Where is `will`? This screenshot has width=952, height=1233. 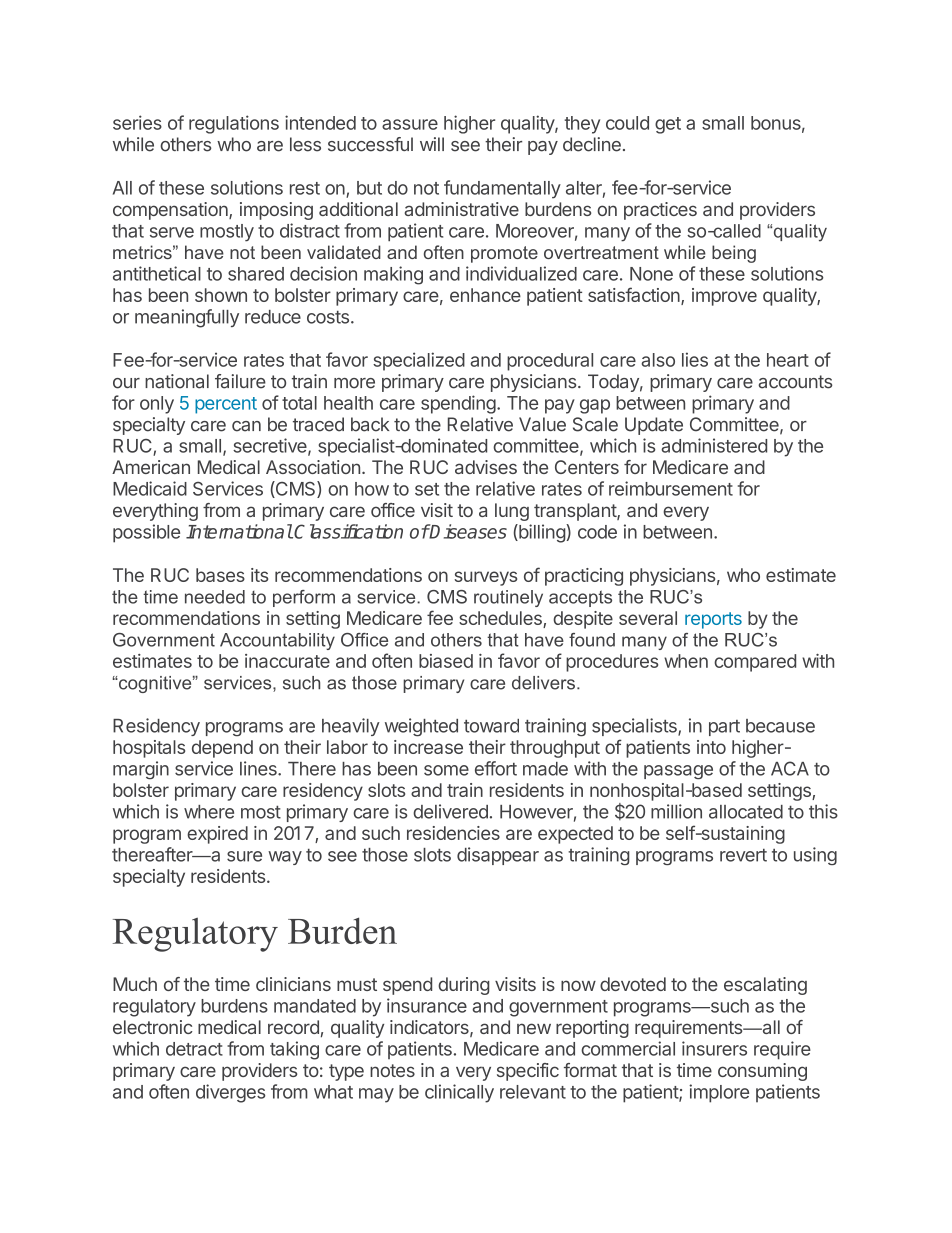
will is located at coordinates (432, 144).
